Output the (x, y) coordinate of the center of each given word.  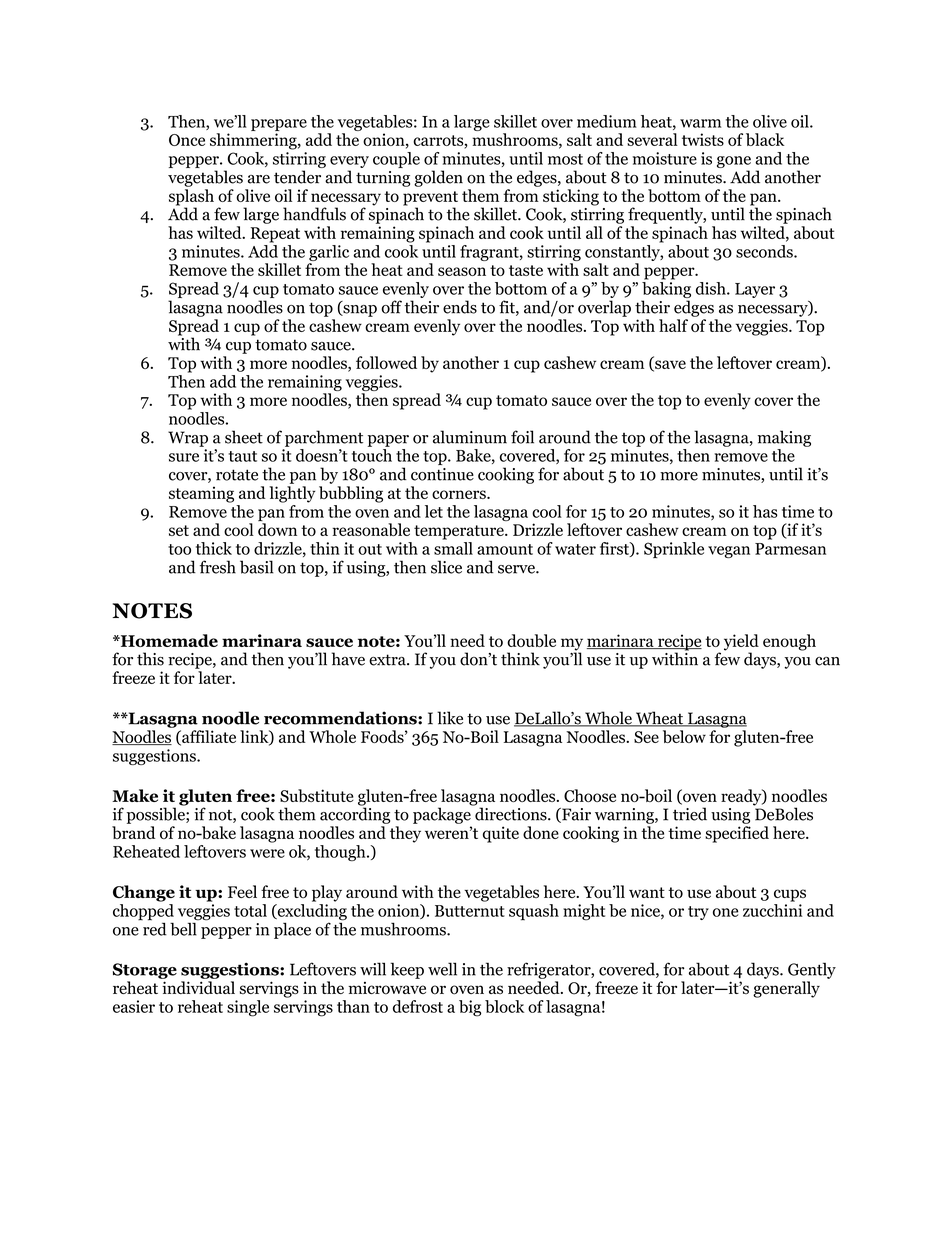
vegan (729, 552)
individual (198, 987)
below (684, 736)
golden (438, 178)
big (470, 1008)
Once (187, 140)
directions (511, 813)
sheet (244, 437)
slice (446, 567)
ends (460, 307)
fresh (218, 567)
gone (734, 162)
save (669, 365)
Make (135, 795)
